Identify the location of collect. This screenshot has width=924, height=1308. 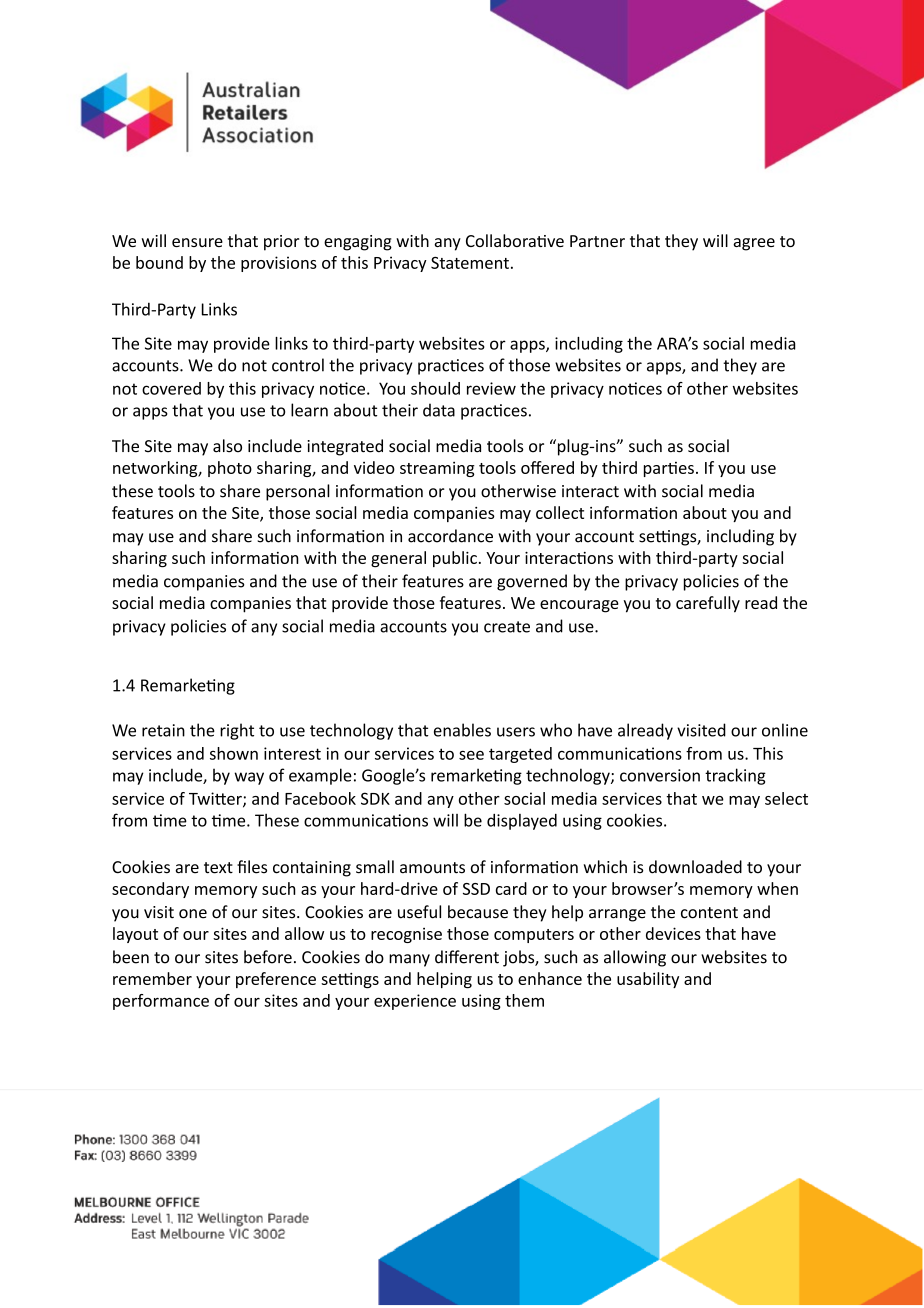
(560, 512).
